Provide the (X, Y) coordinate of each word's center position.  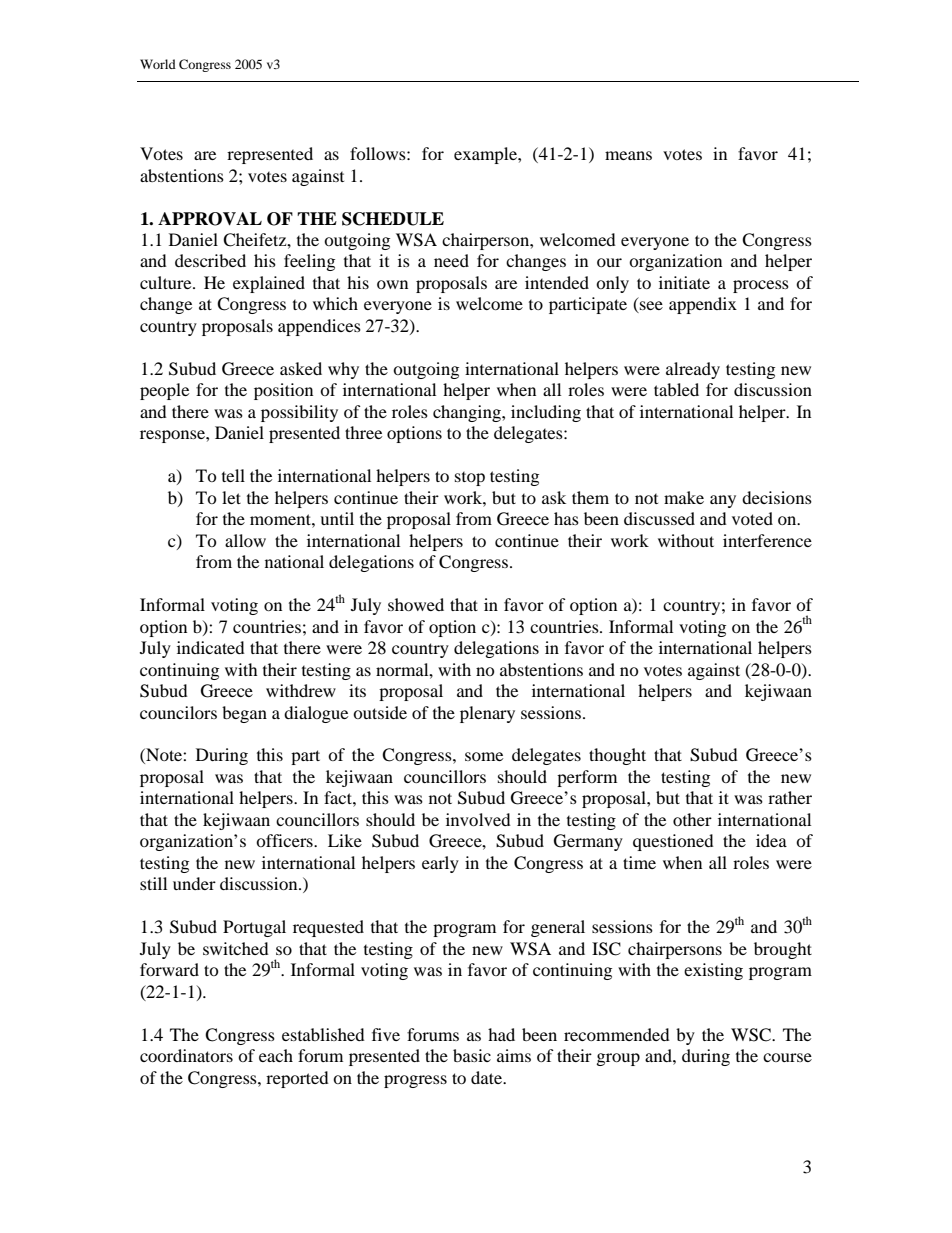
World (158, 64)
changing (468, 413)
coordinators (186, 1055)
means (628, 155)
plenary (487, 714)
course (787, 1057)
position (283, 391)
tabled (676, 389)
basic (472, 1055)
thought (617, 756)
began (244, 714)
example (486, 155)
